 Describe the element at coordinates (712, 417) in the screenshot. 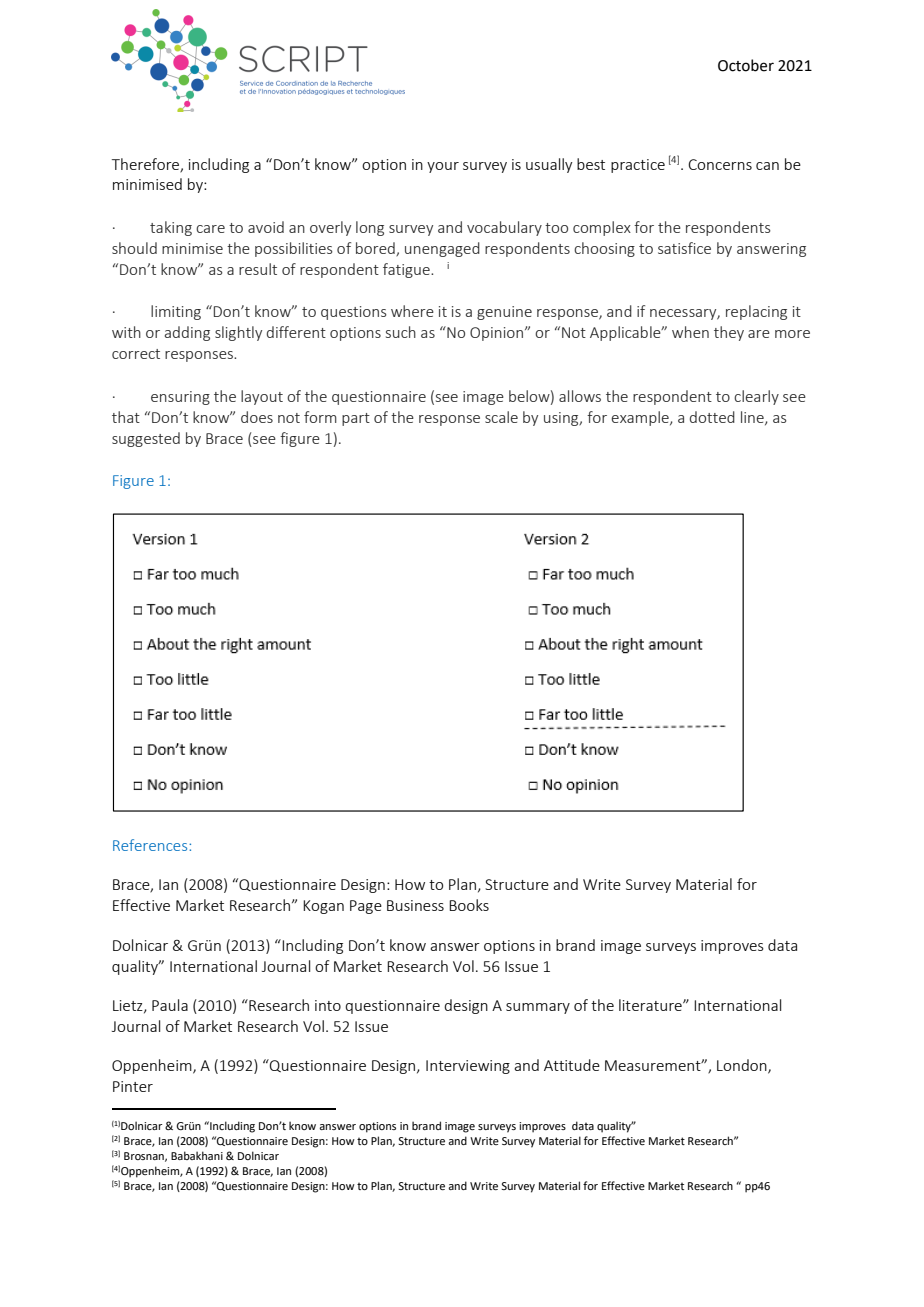

I see `dotted` at that location.
